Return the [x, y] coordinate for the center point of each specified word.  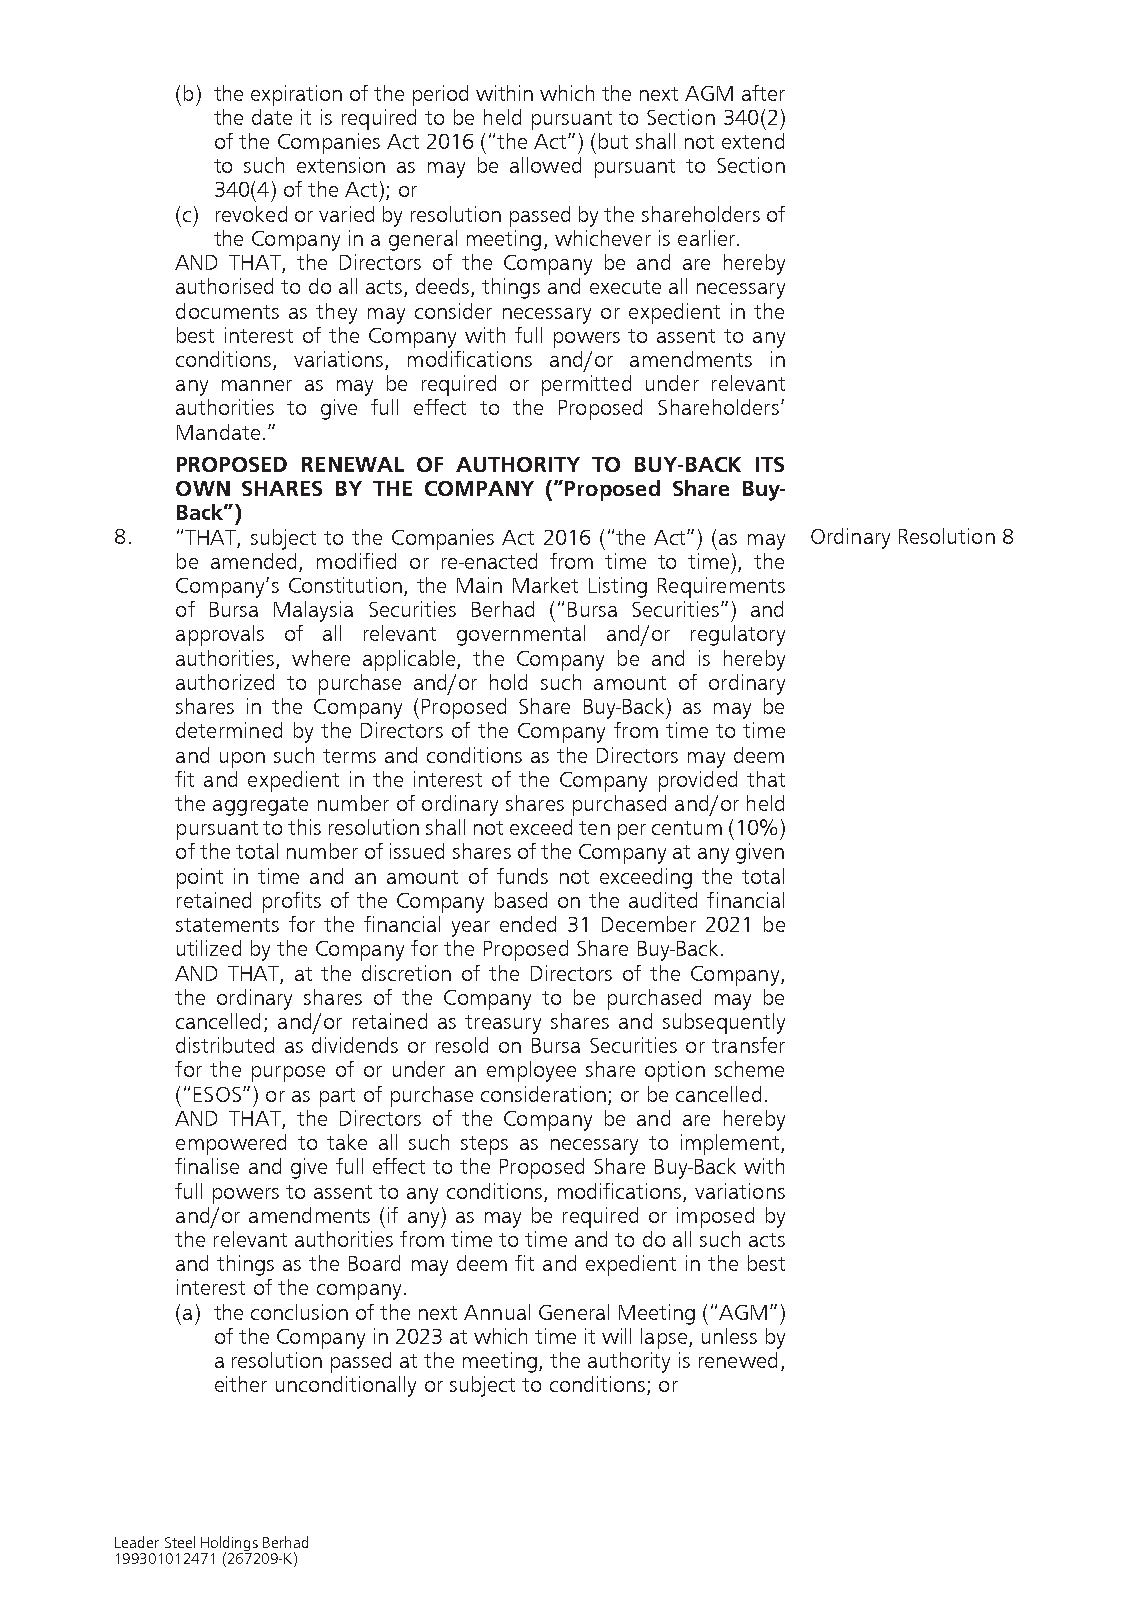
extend [753, 141]
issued [417, 851]
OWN [203, 488]
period [440, 95]
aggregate [260, 806]
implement [731, 1144]
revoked [251, 214]
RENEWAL [353, 464]
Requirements [721, 587]
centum [687, 828]
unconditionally [346, 1386]
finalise [207, 1166]
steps [484, 1145]
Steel [180, 1542]
